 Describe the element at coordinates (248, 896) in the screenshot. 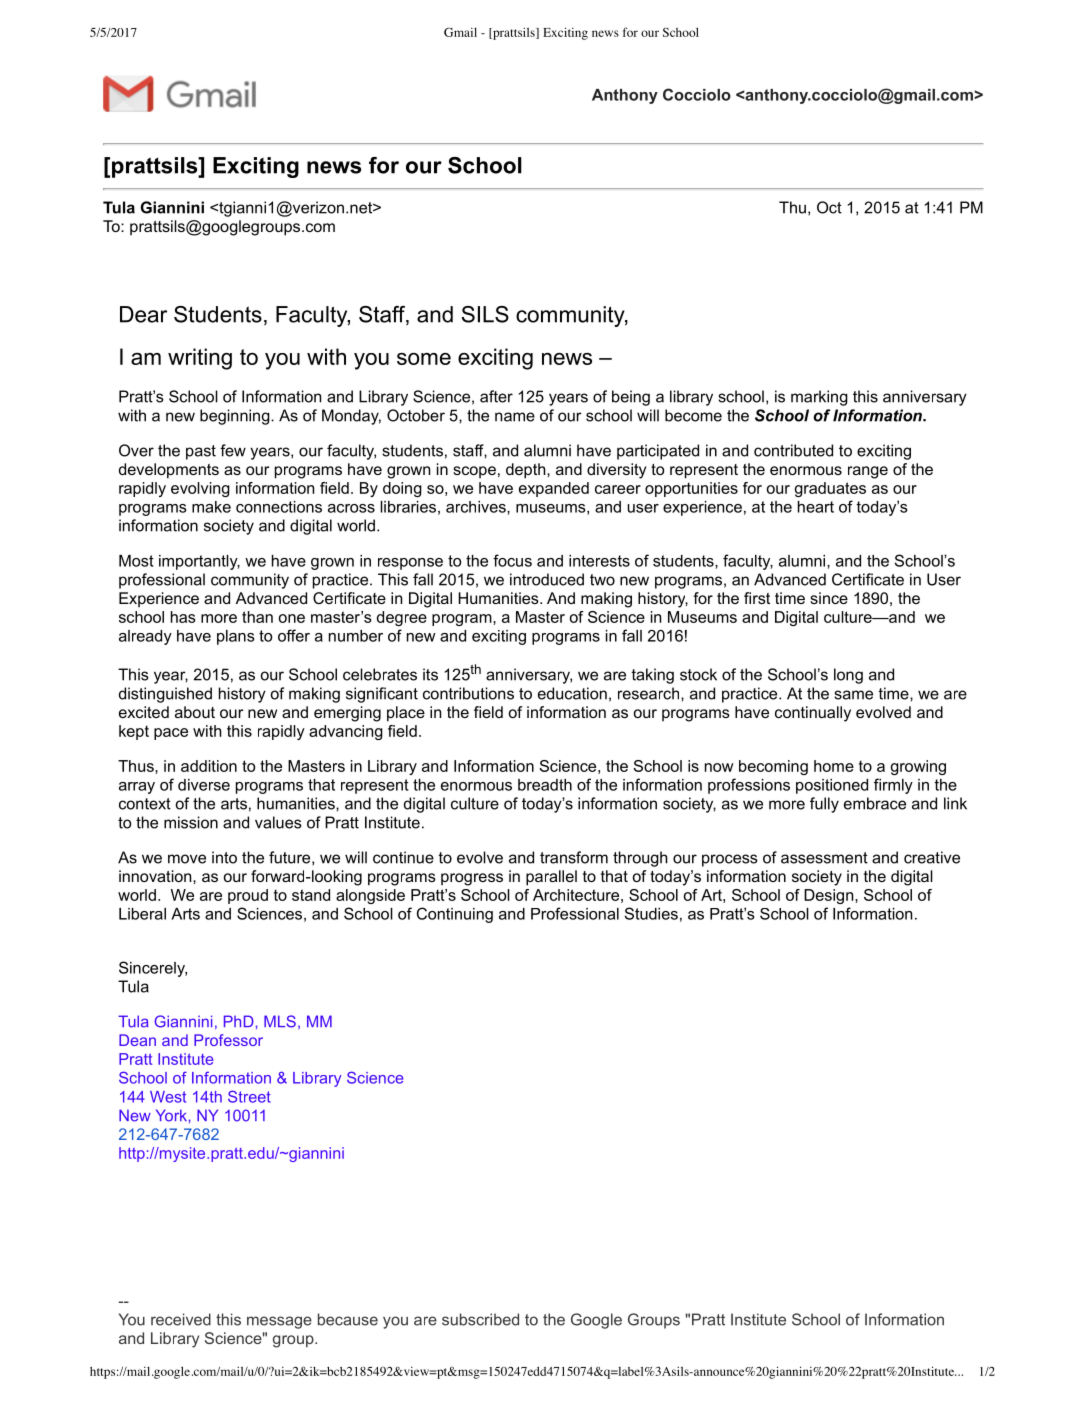

I see `proud` at that location.
